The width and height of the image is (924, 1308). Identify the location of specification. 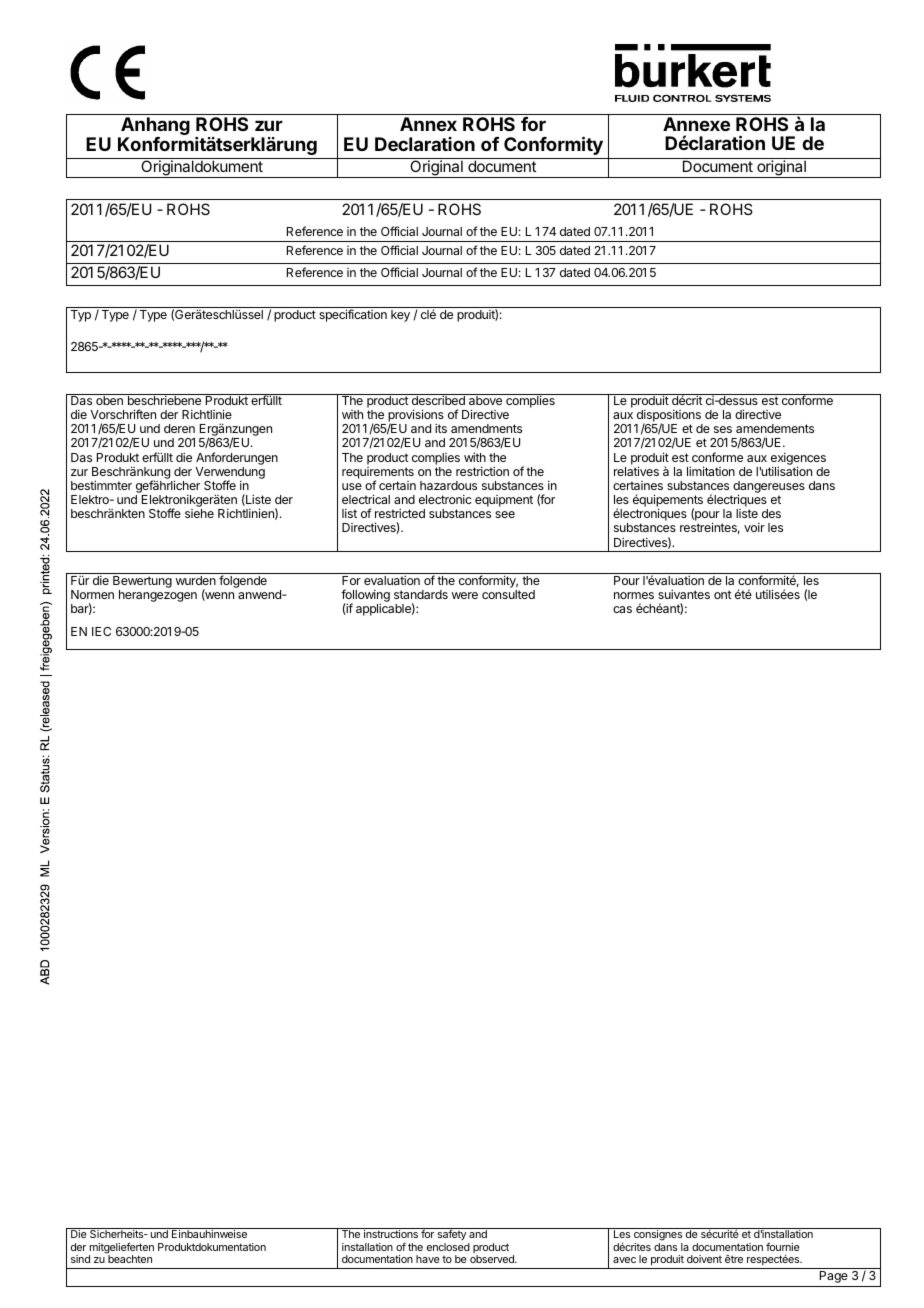
(353, 315).
